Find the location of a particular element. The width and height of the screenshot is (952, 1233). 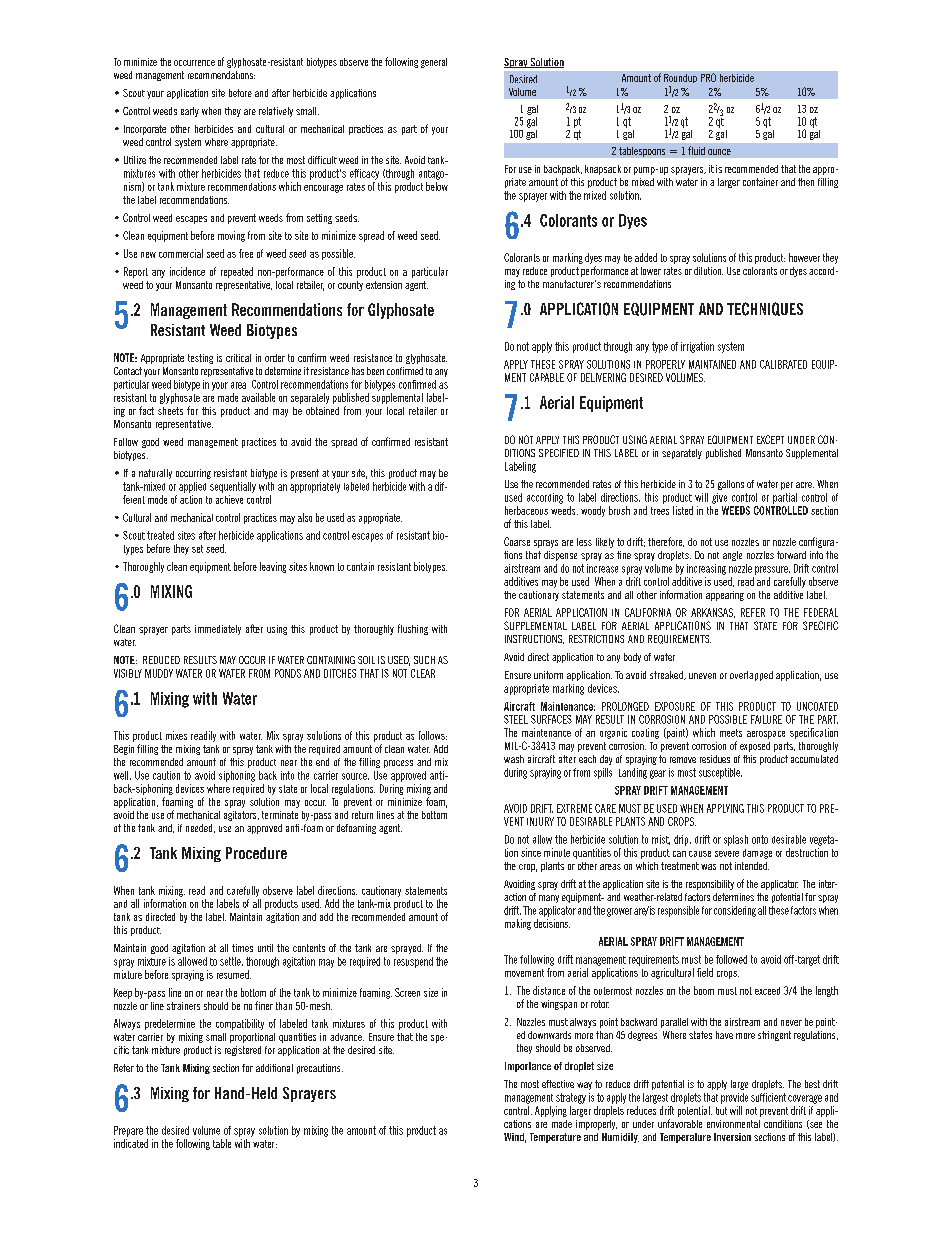

wash is located at coordinates (514, 759).
